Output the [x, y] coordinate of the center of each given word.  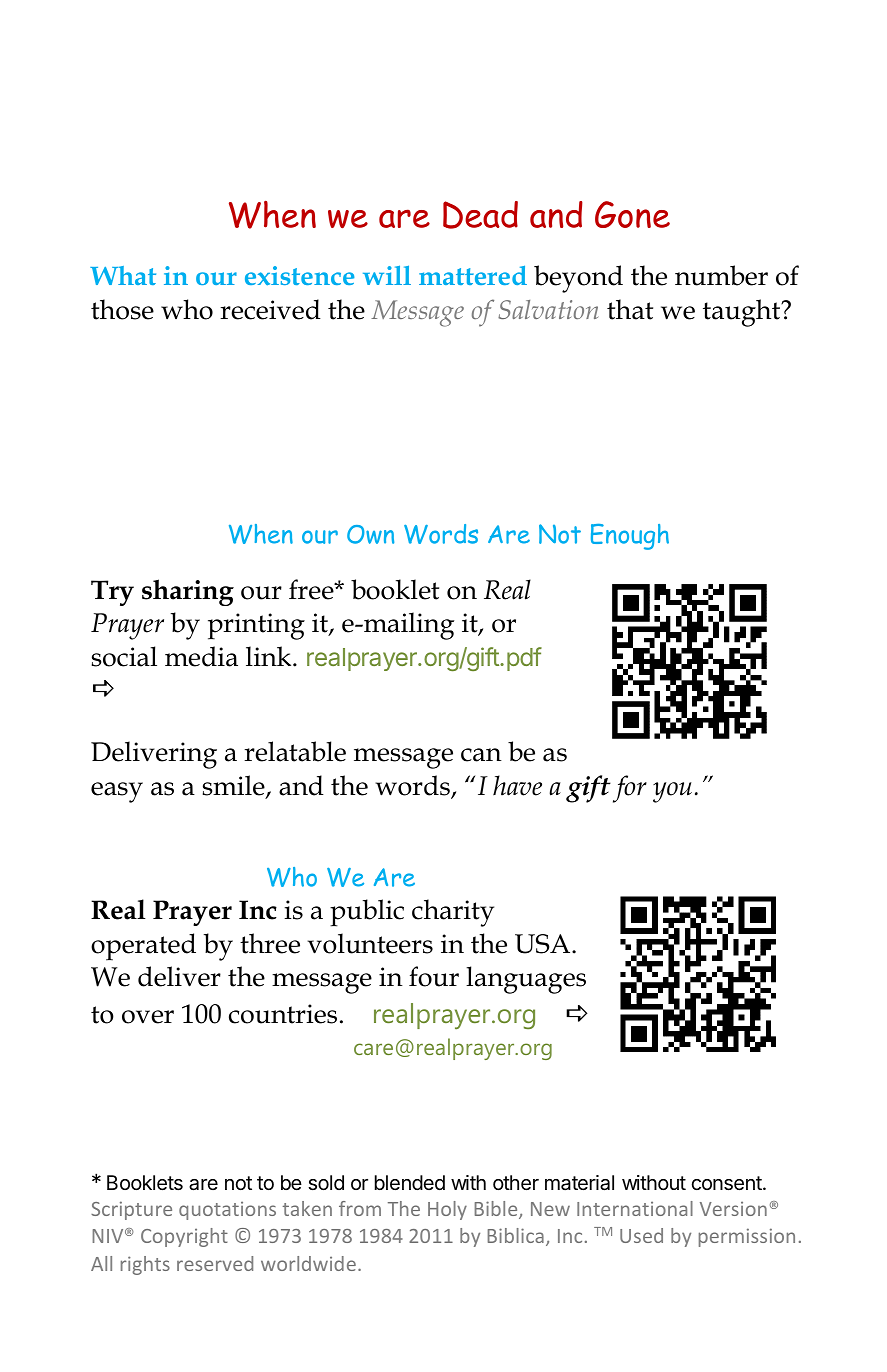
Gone [632, 214]
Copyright [184, 1237]
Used [641, 1235]
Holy [447, 1210]
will [387, 275]
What [123, 275]
